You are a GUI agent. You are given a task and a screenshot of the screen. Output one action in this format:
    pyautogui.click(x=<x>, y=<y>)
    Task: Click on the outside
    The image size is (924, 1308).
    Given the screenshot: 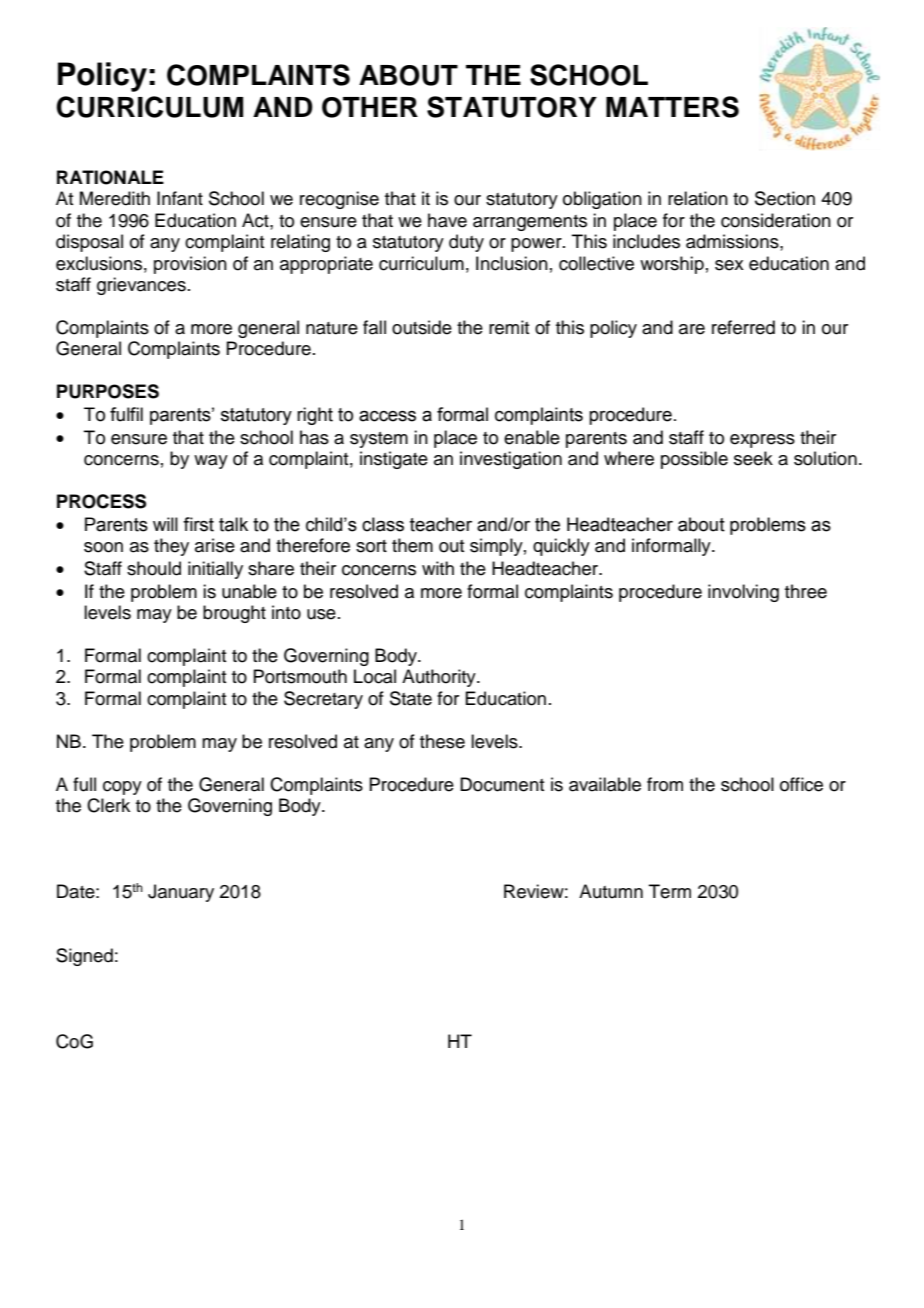 What is the action you would take?
    pyautogui.click(x=422, y=327)
